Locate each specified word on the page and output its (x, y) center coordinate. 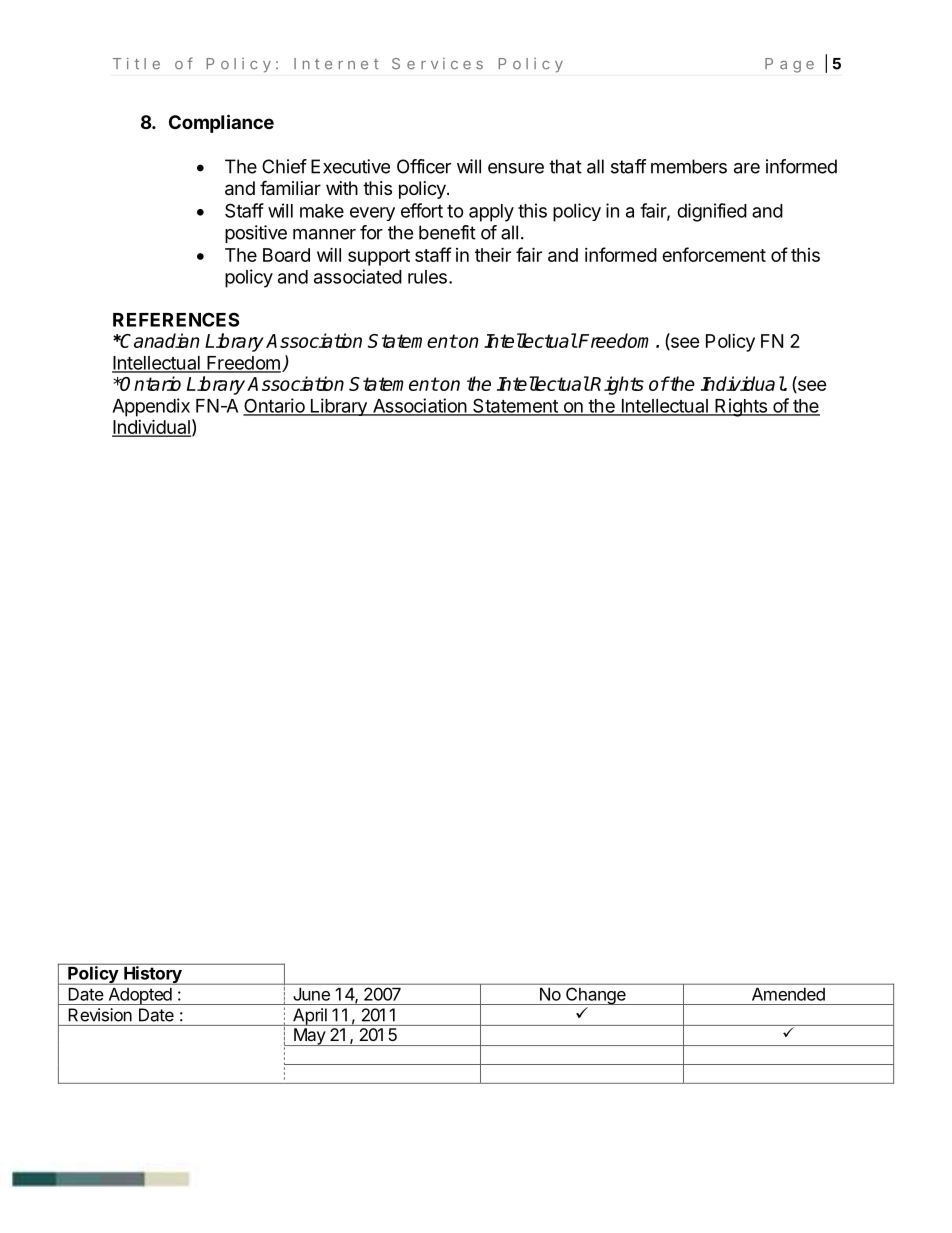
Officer (424, 166)
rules (427, 277)
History (153, 974)
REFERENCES (176, 319)
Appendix (151, 407)
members (689, 166)
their (493, 254)
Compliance (221, 123)
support (379, 257)
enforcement (714, 254)
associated (358, 276)
